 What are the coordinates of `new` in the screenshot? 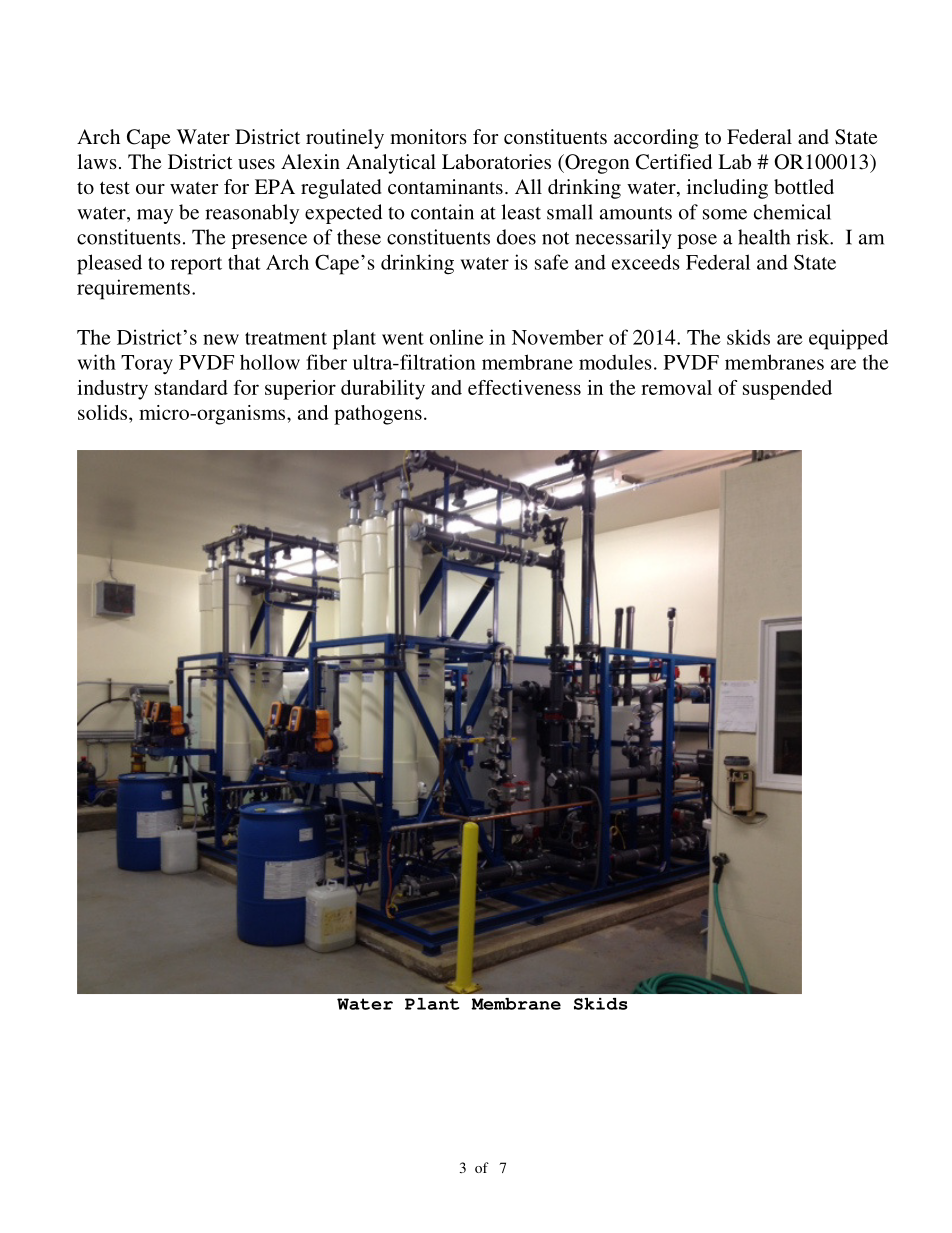 It's located at (221, 339).
